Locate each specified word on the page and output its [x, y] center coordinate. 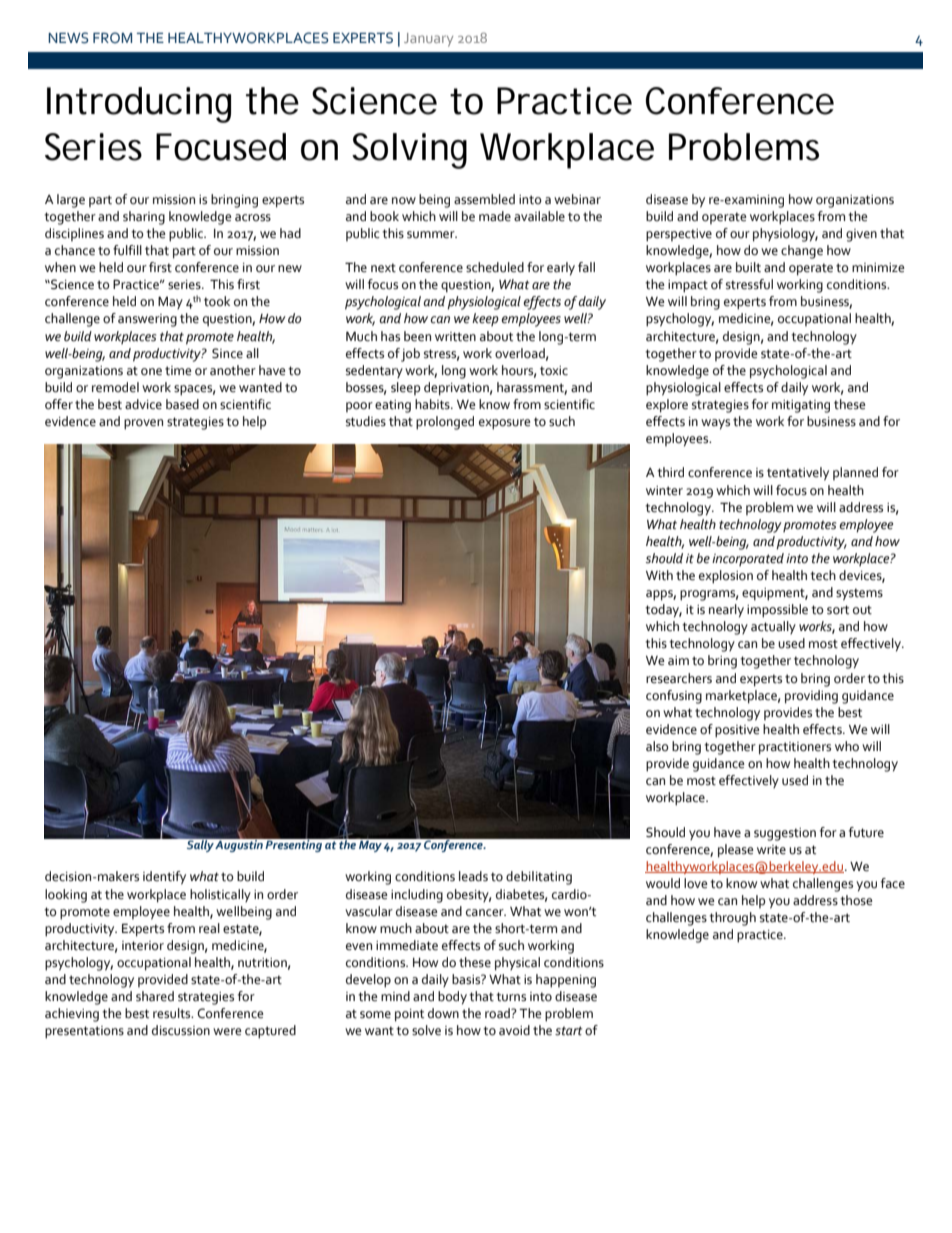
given [861, 235]
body [452, 998]
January [428, 40]
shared [155, 996]
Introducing [139, 105]
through [732, 919]
